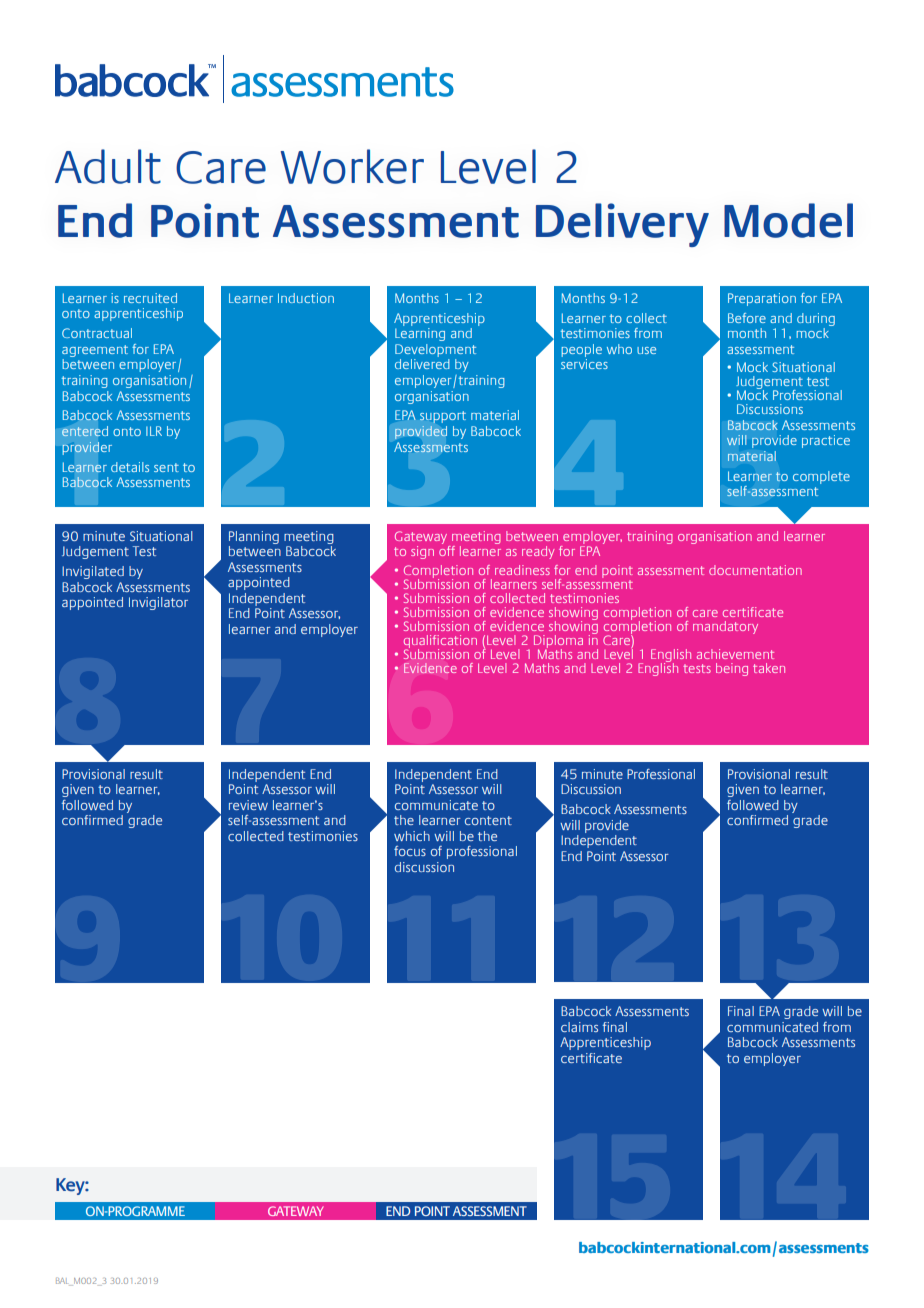 This document has width=924, height=1308. What do you see at coordinates (755, 570) in the document?
I see `documentation` at bounding box center [755, 570].
